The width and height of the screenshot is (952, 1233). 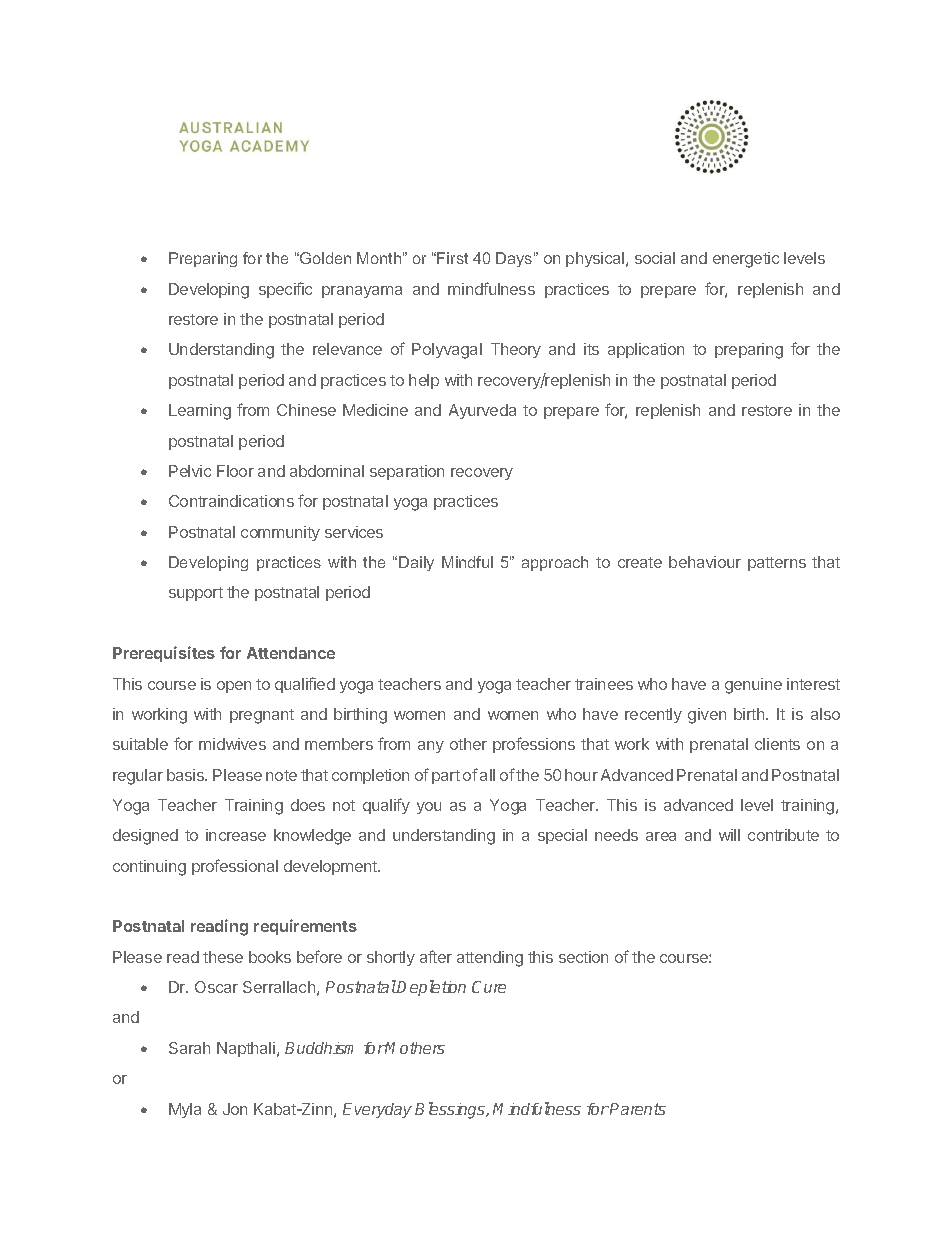 I want to click on energetic, so click(x=746, y=260).
